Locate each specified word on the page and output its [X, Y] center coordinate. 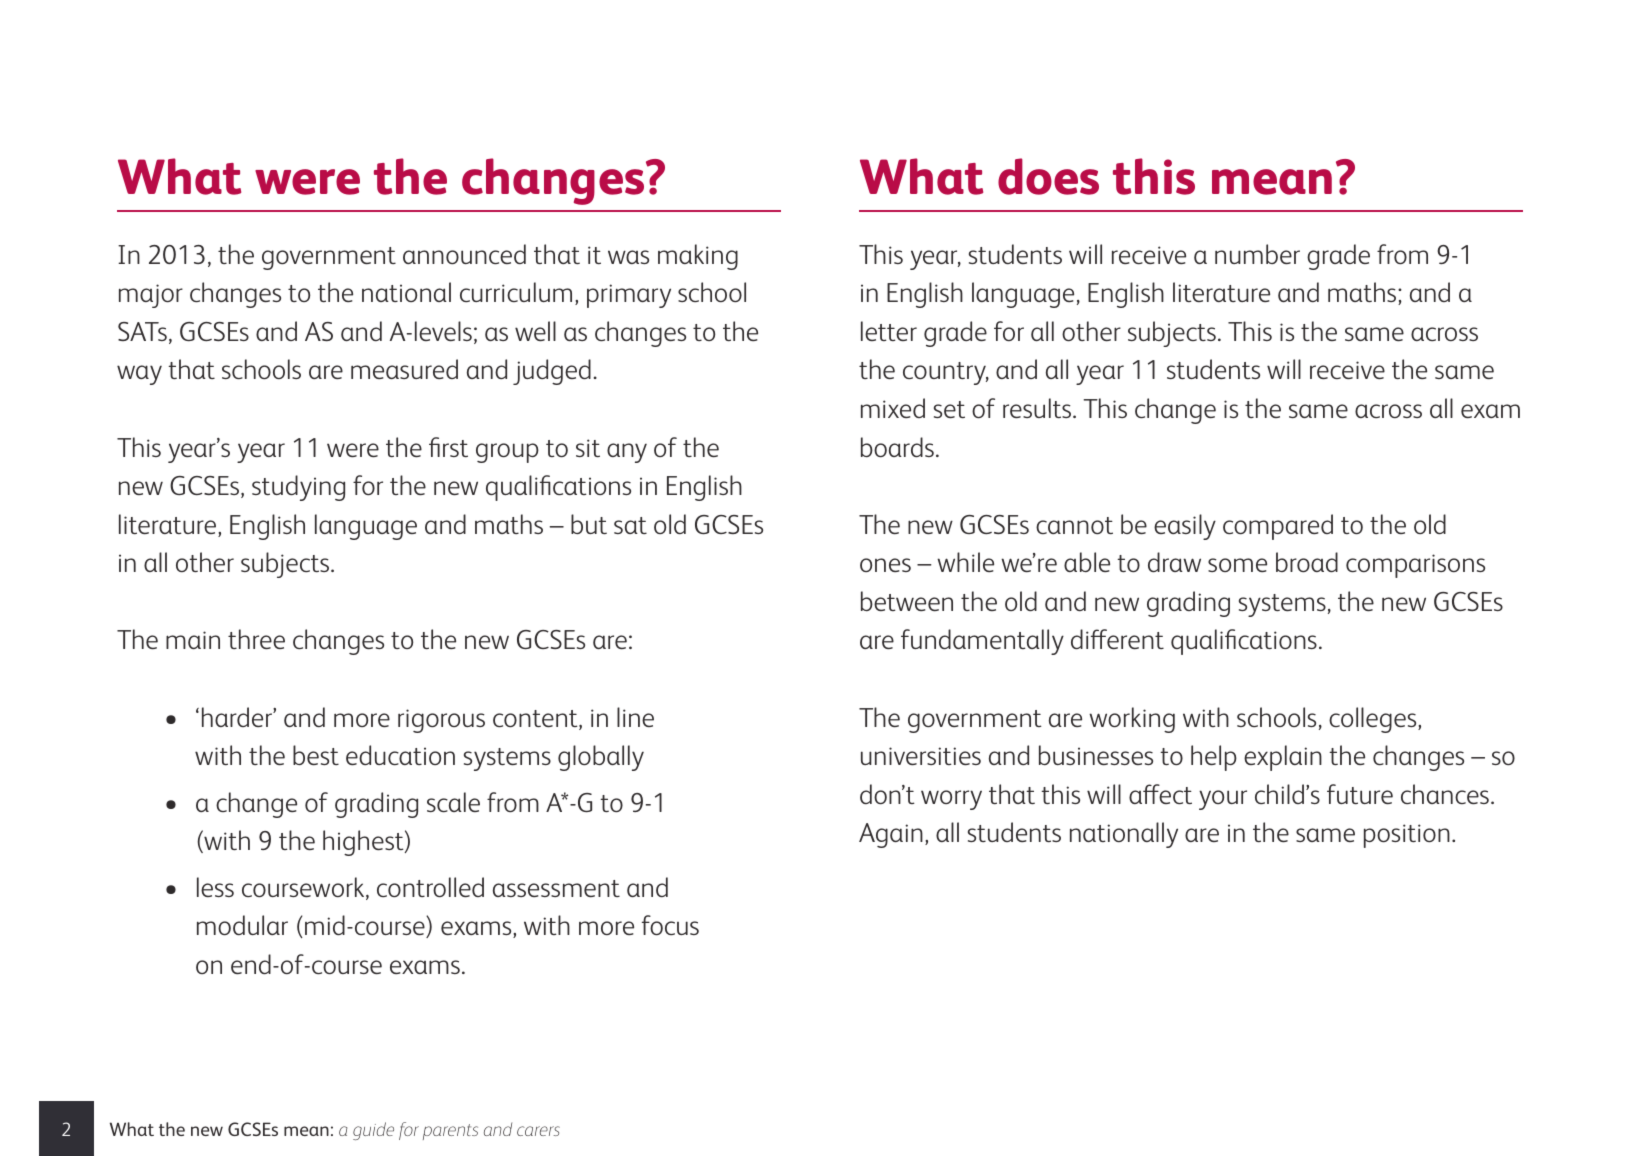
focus [670, 925]
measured [404, 369]
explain [1283, 758]
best [316, 755]
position [1407, 836]
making [698, 257]
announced [464, 254]
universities [921, 756]
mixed [893, 408]
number [1257, 254]
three [256, 639]
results [1038, 408]
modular [242, 925]
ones [885, 565]
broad [1307, 562]
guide [373, 1131]
